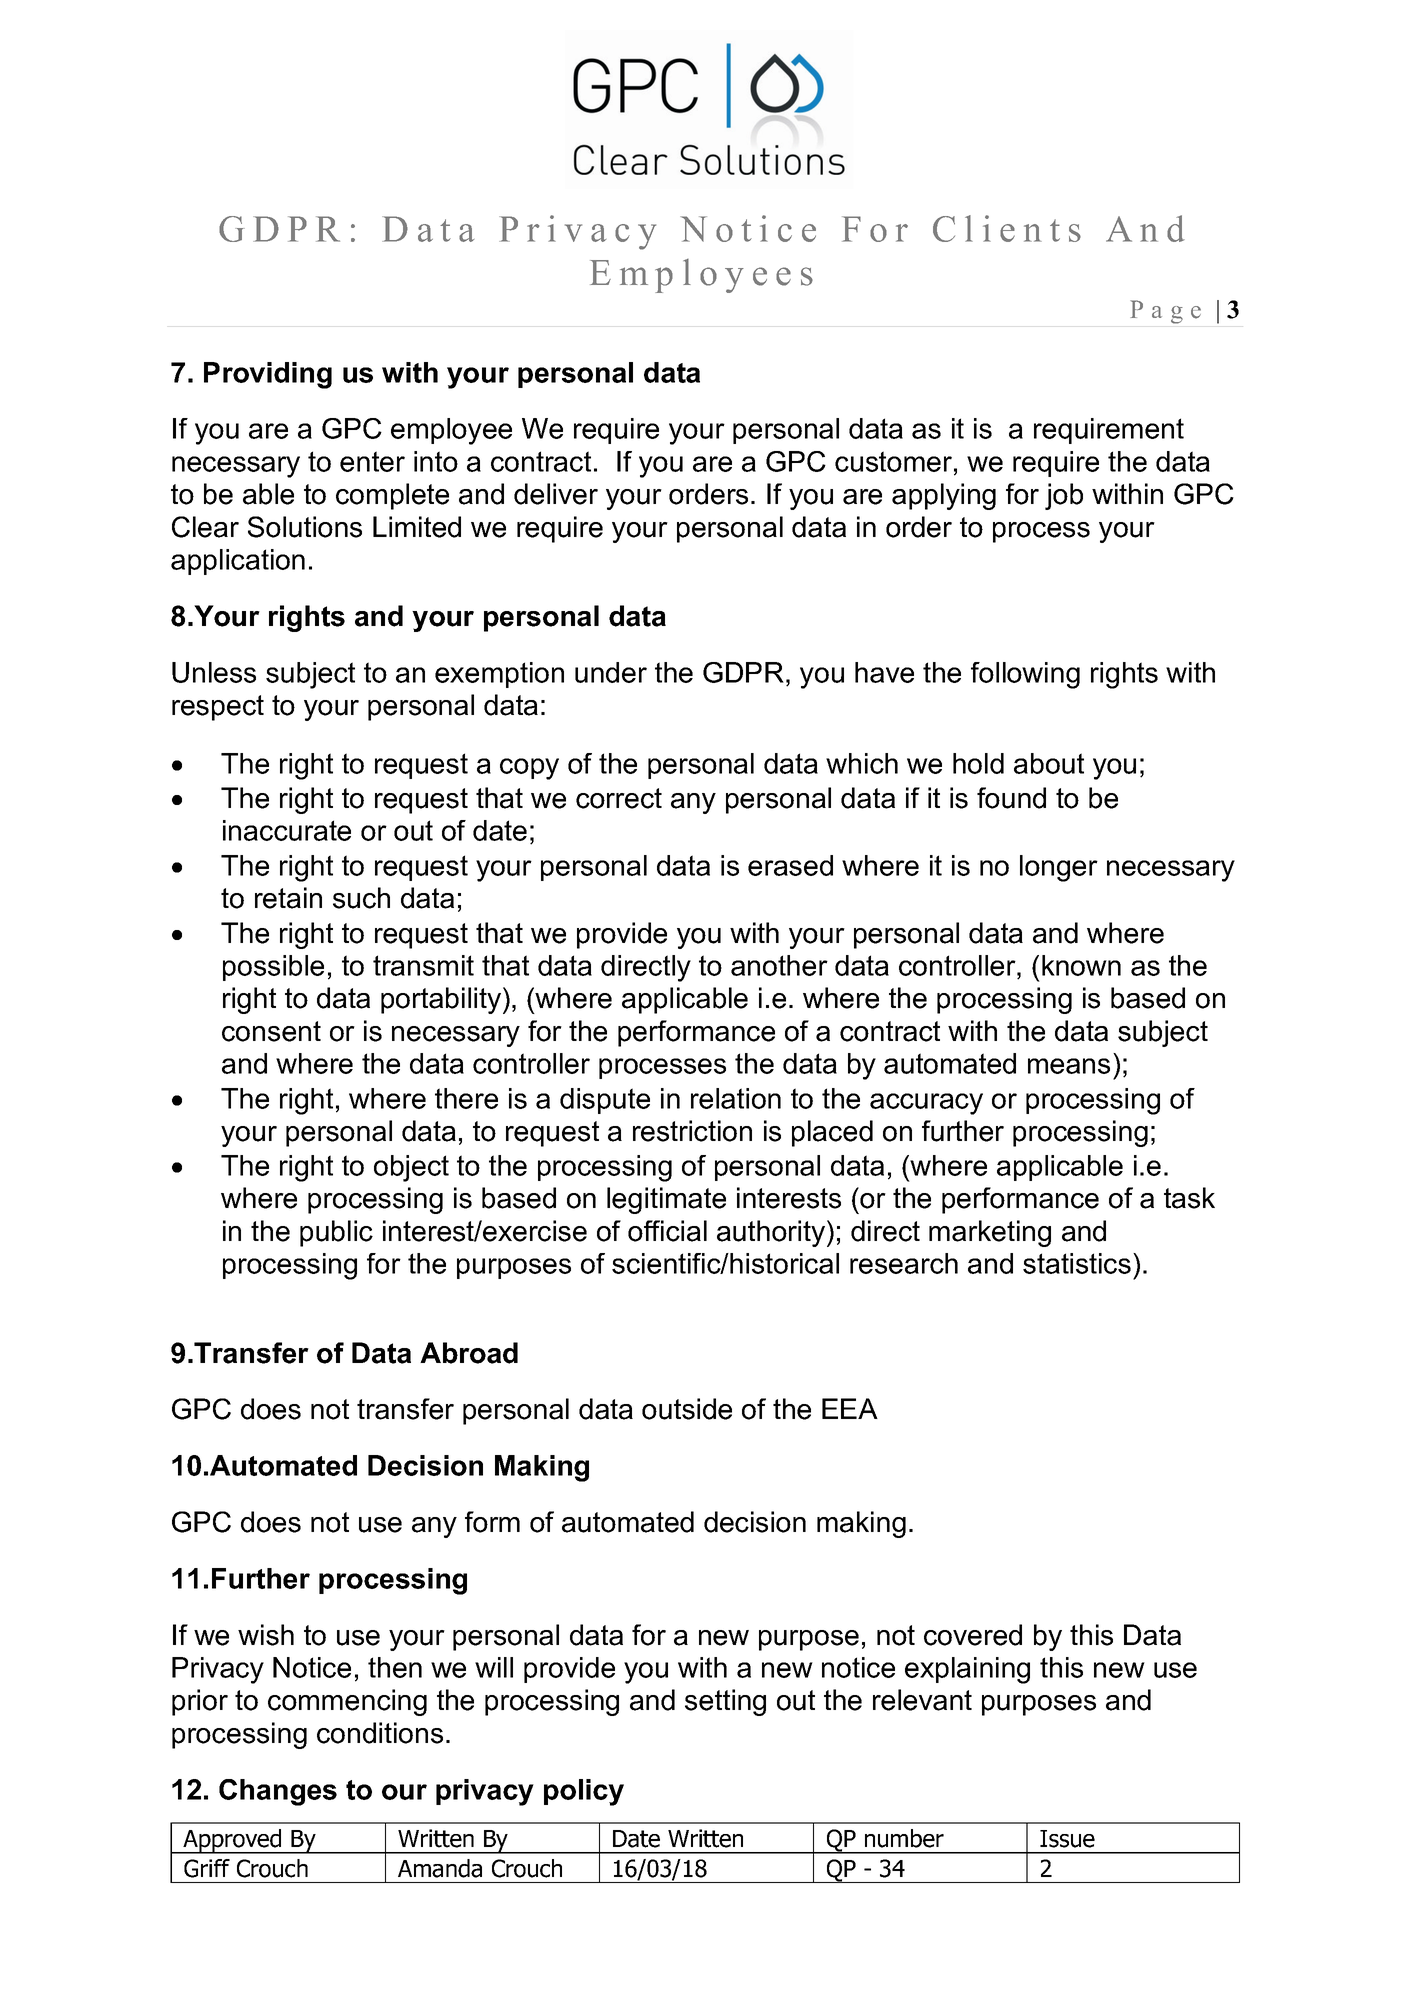  I want to click on restriction, so click(692, 1131).
